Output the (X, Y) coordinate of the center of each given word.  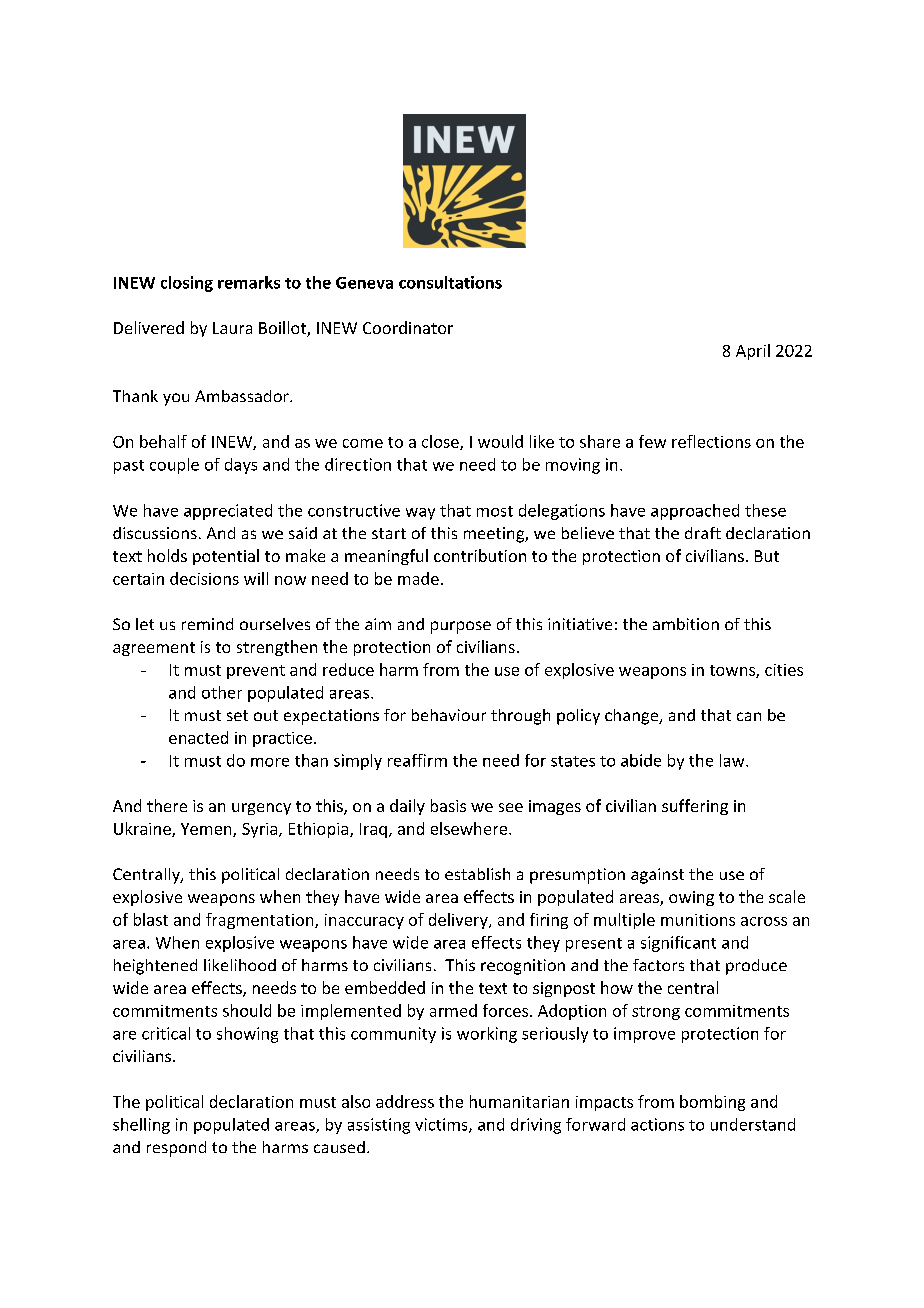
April (753, 352)
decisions (204, 578)
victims (442, 1125)
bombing (712, 1103)
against (657, 876)
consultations (450, 282)
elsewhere (470, 828)
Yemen (207, 830)
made (418, 578)
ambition (686, 624)
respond (176, 1149)
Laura (232, 328)
